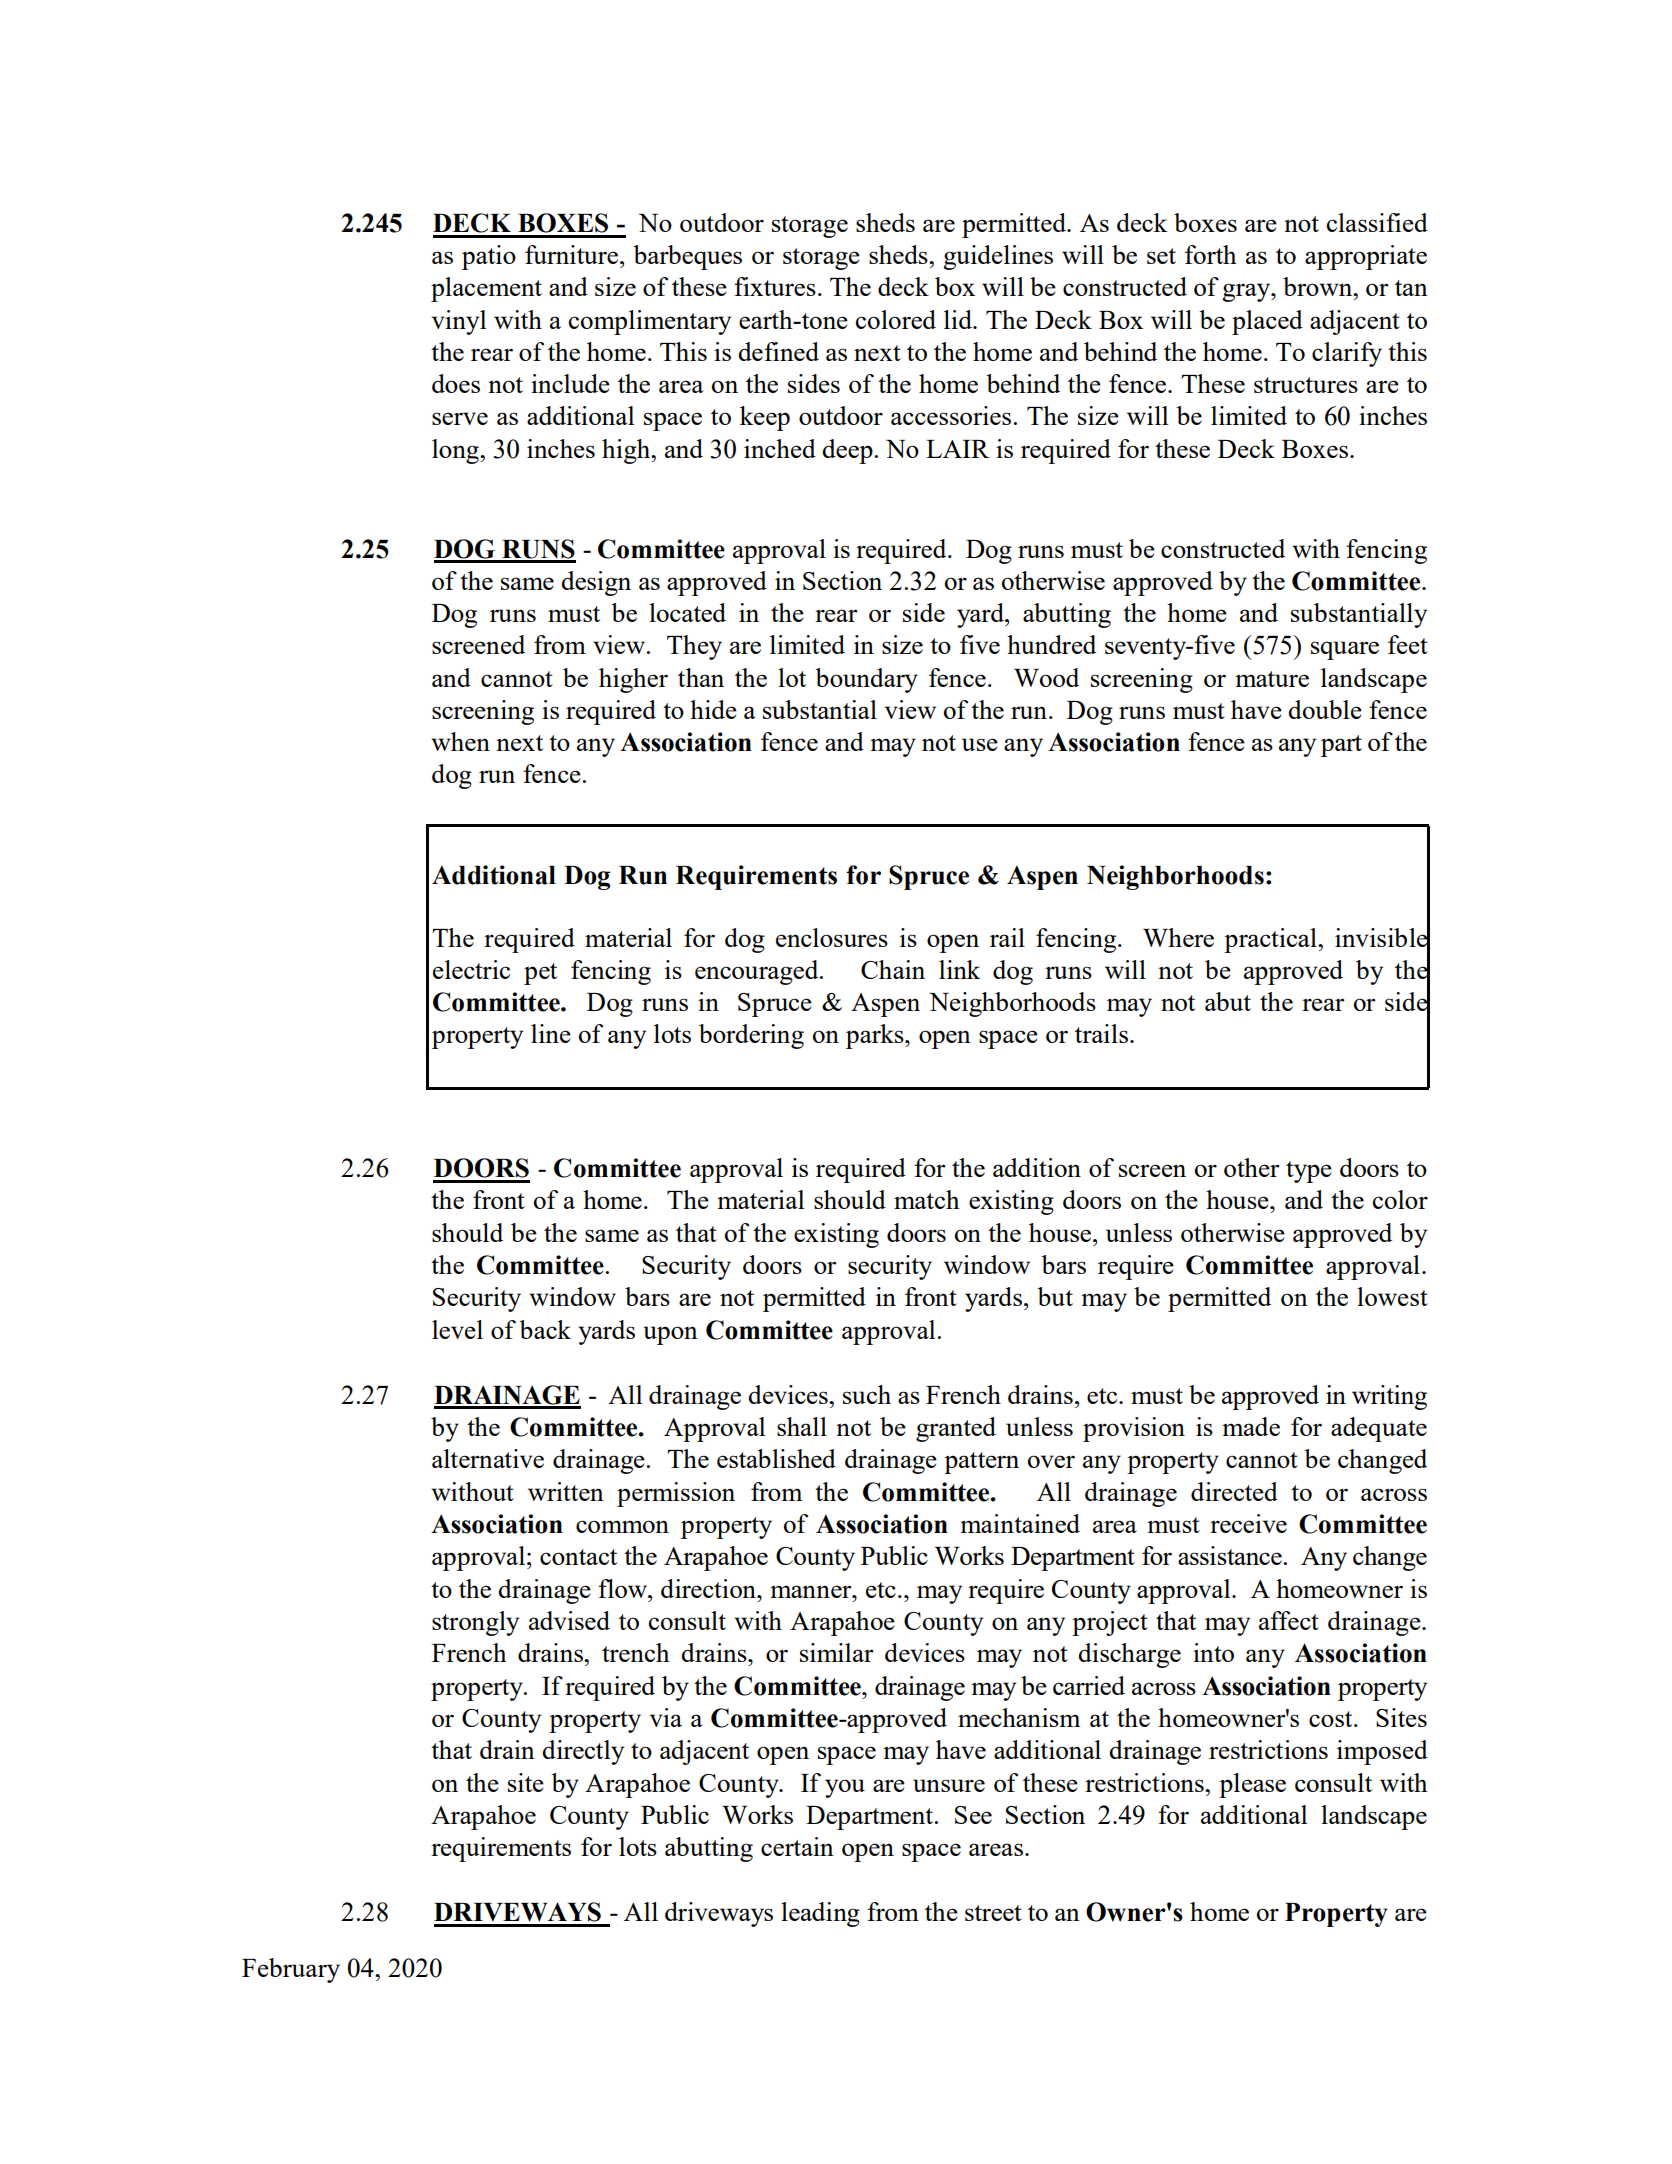  What do you see at coordinates (1309, 1172) in the document?
I see `type` at bounding box center [1309, 1172].
